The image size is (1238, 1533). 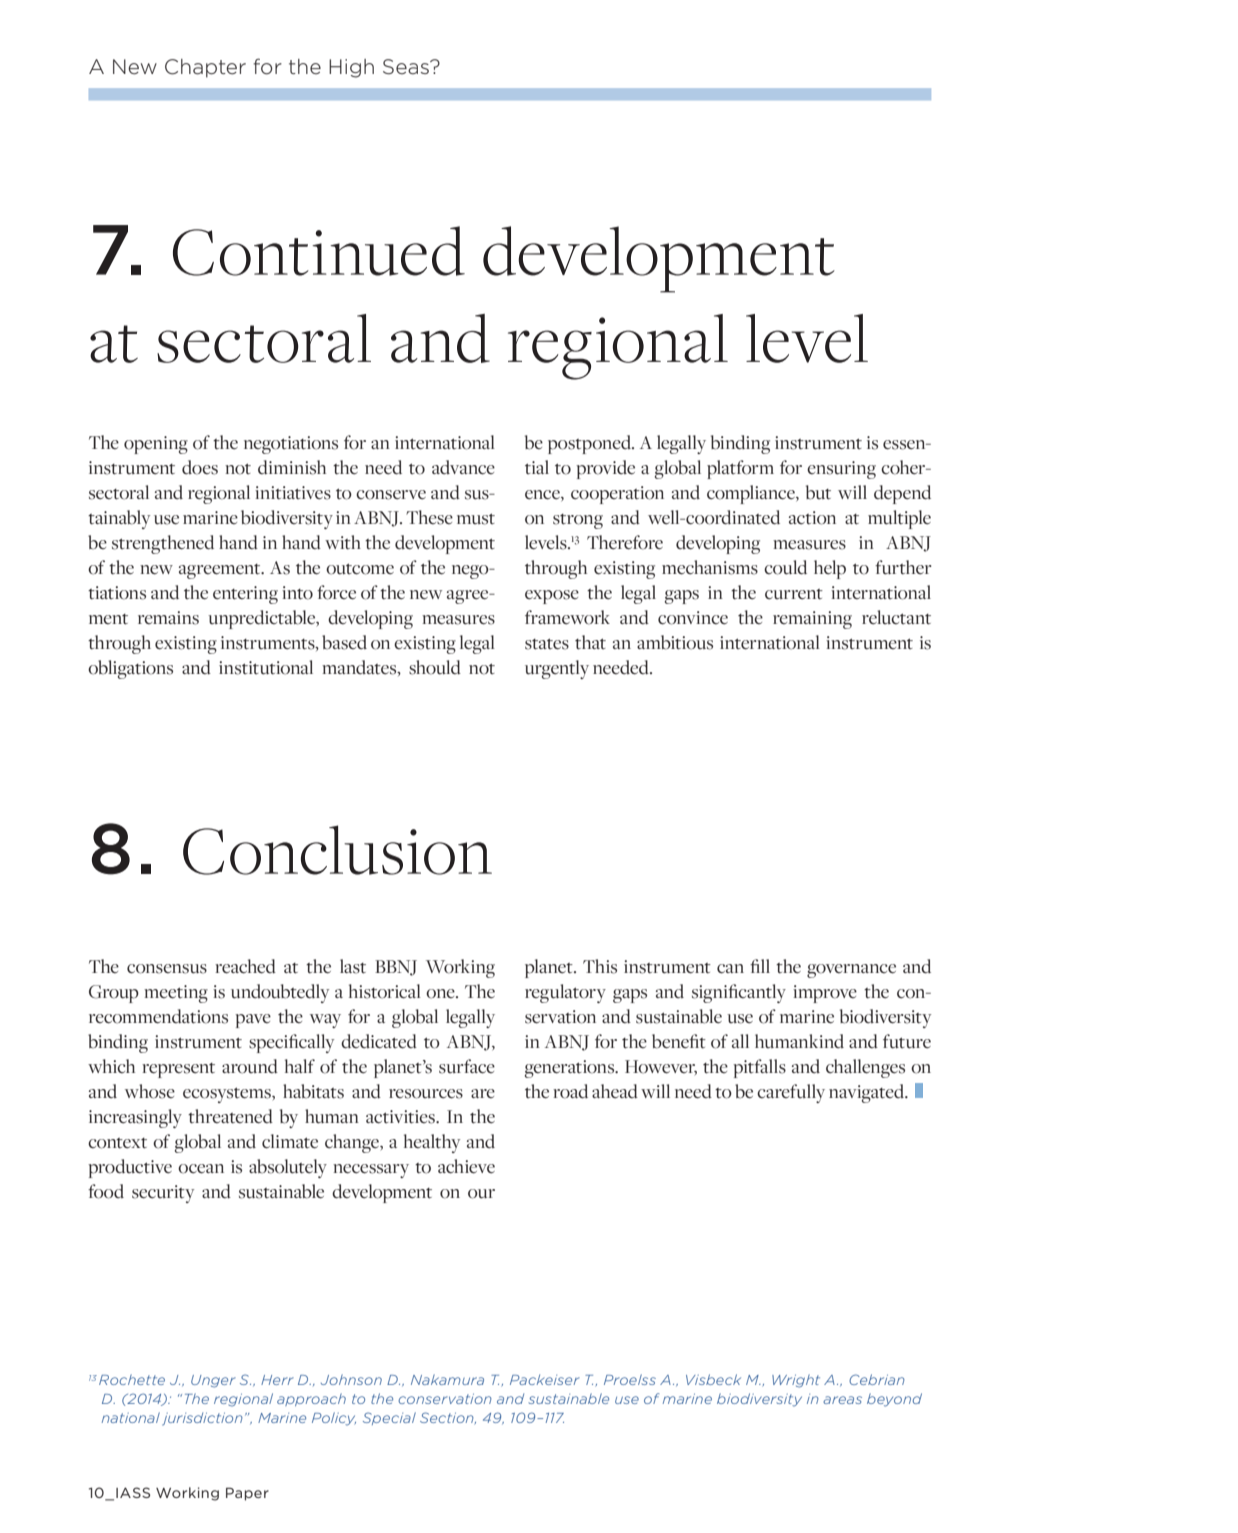 What do you see at coordinates (825, 994) in the document?
I see `improve` at bounding box center [825, 994].
